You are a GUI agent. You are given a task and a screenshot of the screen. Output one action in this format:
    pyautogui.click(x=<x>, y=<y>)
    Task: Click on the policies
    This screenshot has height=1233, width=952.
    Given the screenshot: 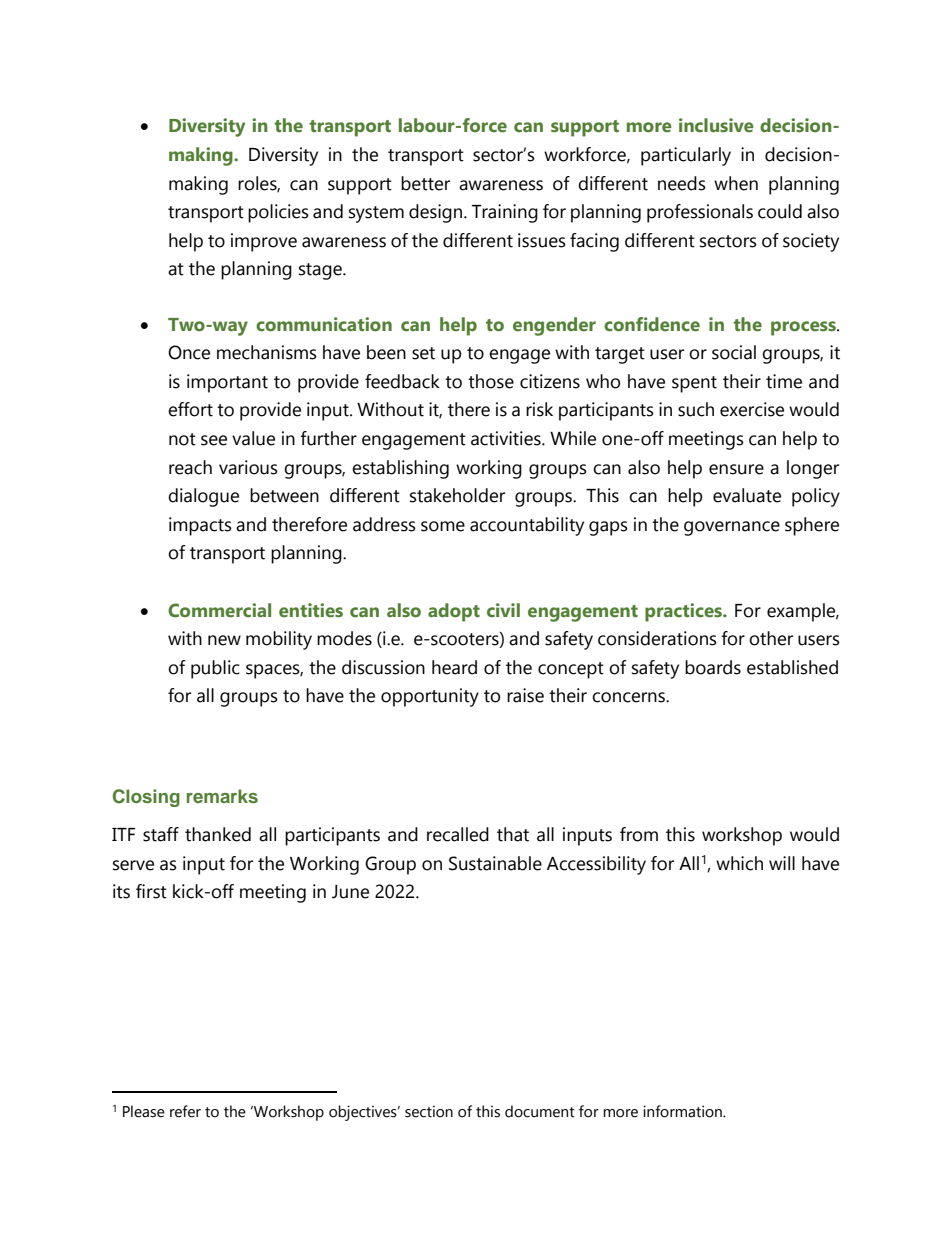 What is the action you would take?
    pyautogui.click(x=278, y=213)
